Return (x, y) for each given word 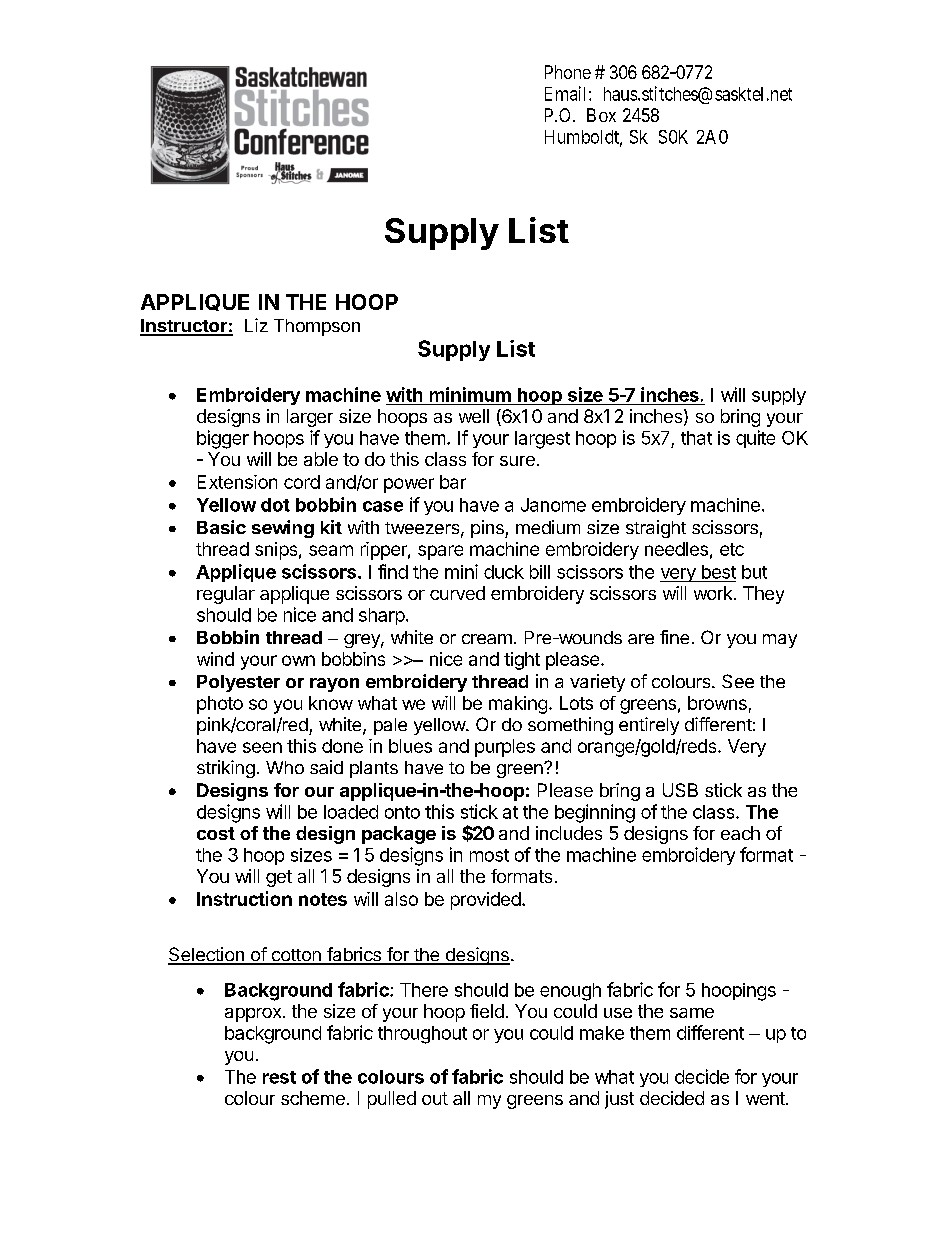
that (696, 438)
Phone (568, 72)
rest (279, 1077)
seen (262, 747)
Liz (256, 325)
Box (601, 115)
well (474, 416)
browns (717, 703)
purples (505, 748)
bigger (223, 439)
